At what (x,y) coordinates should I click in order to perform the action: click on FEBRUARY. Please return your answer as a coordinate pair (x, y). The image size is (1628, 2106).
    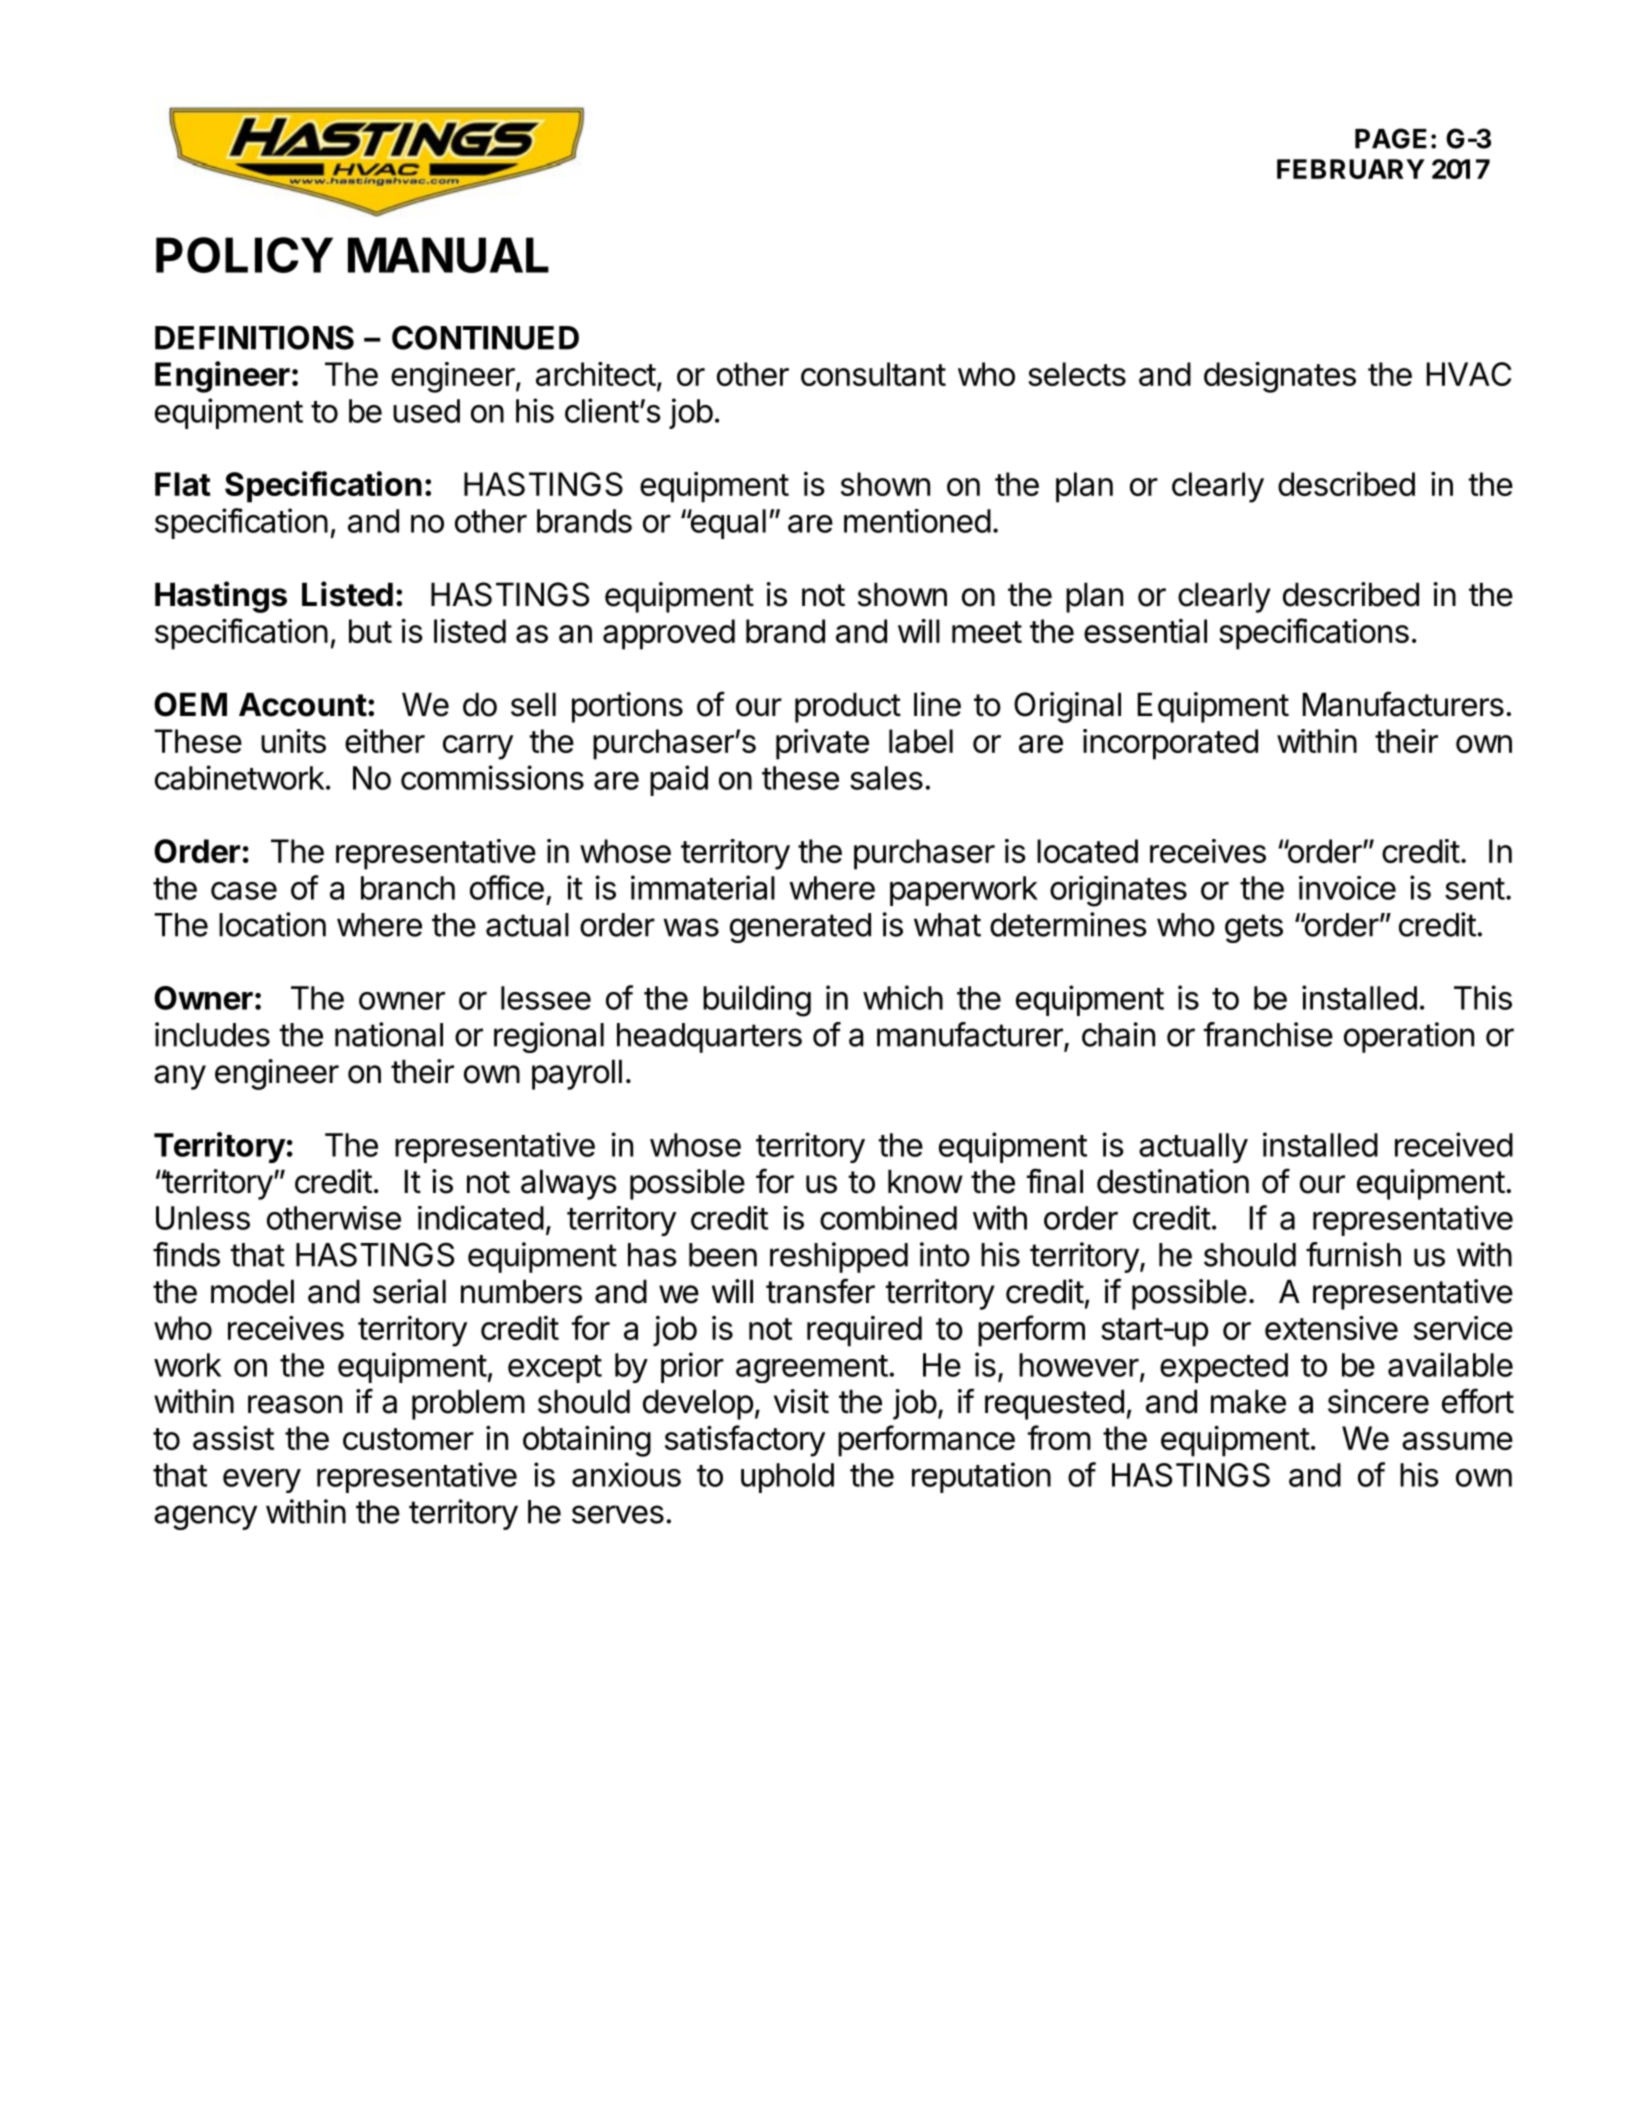
    Looking at the image, I should click on (1351, 169).
